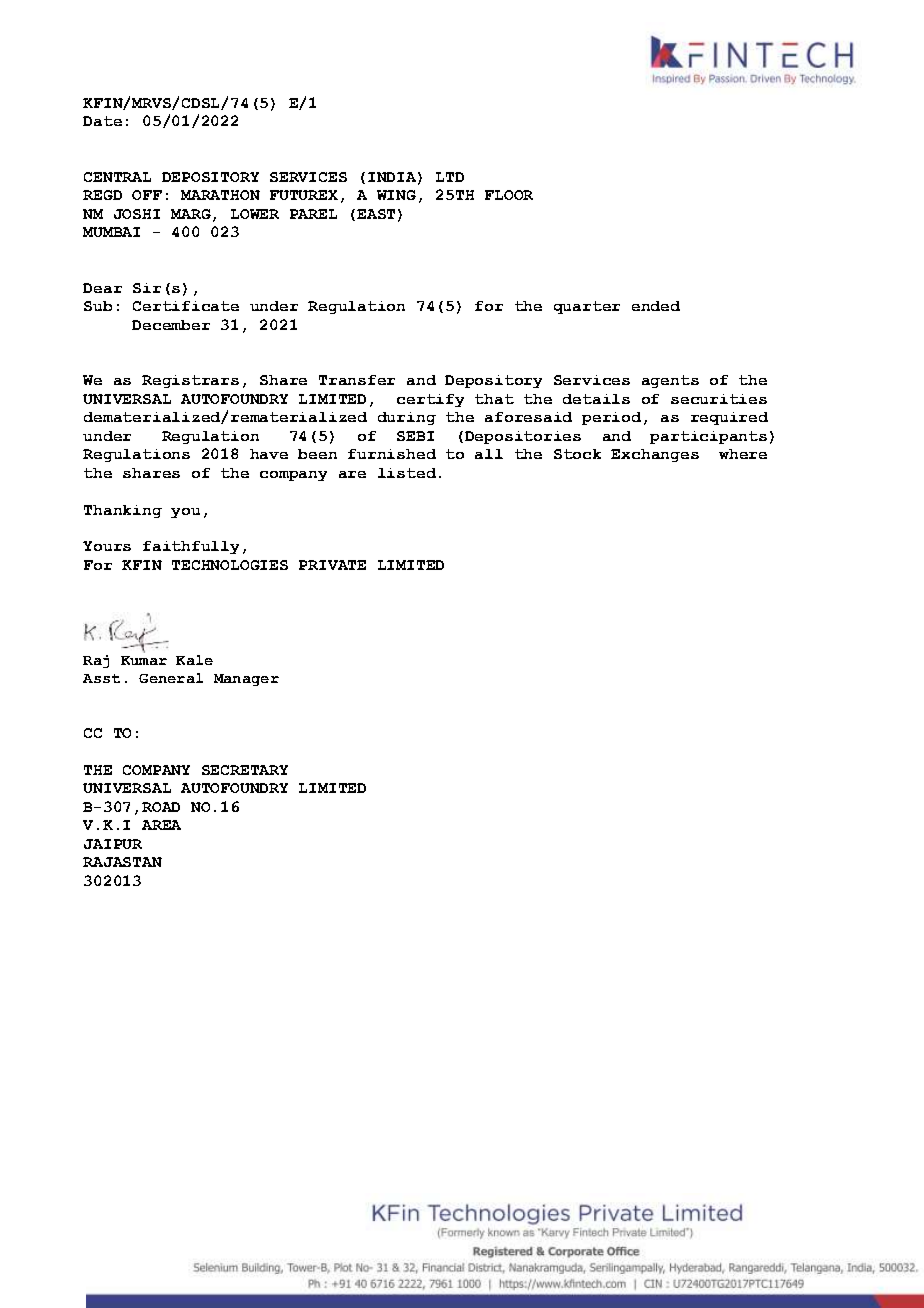 The width and height of the page is (924, 1308). What do you see at coordinates (123, 511) in the page?
I see `Thanking` at bounding box center [123, 511].
